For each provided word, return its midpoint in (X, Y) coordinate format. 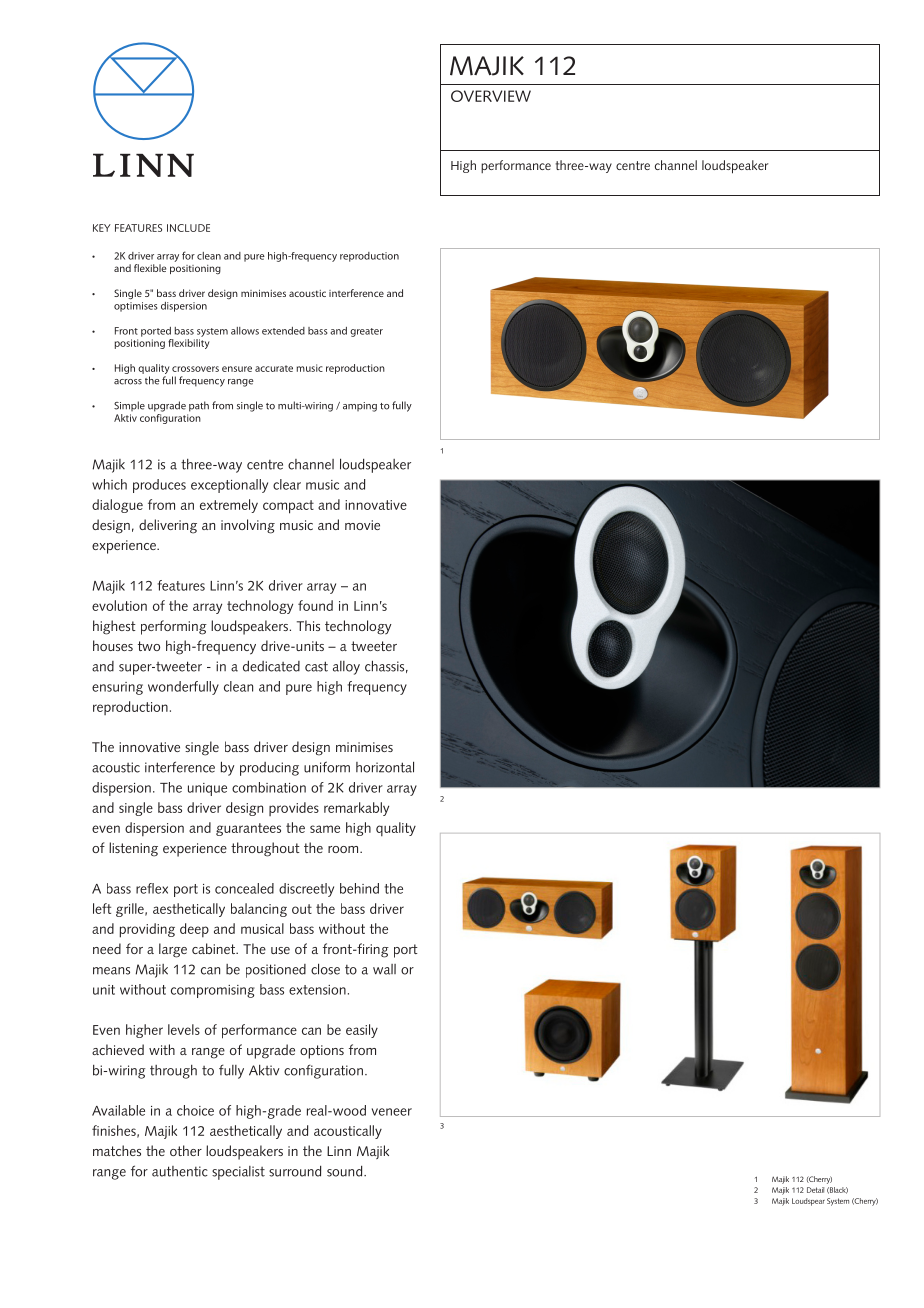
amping (360, 407)
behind (359, 888)
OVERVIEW (491, 96)
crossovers (195, 369)
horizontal (385, 767)
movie (362, 525)
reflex (152, 888)
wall (384, 969)
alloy (346, 668)
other (186, 1150)
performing (174, 627)
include (188, 228)
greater (366, 332)
